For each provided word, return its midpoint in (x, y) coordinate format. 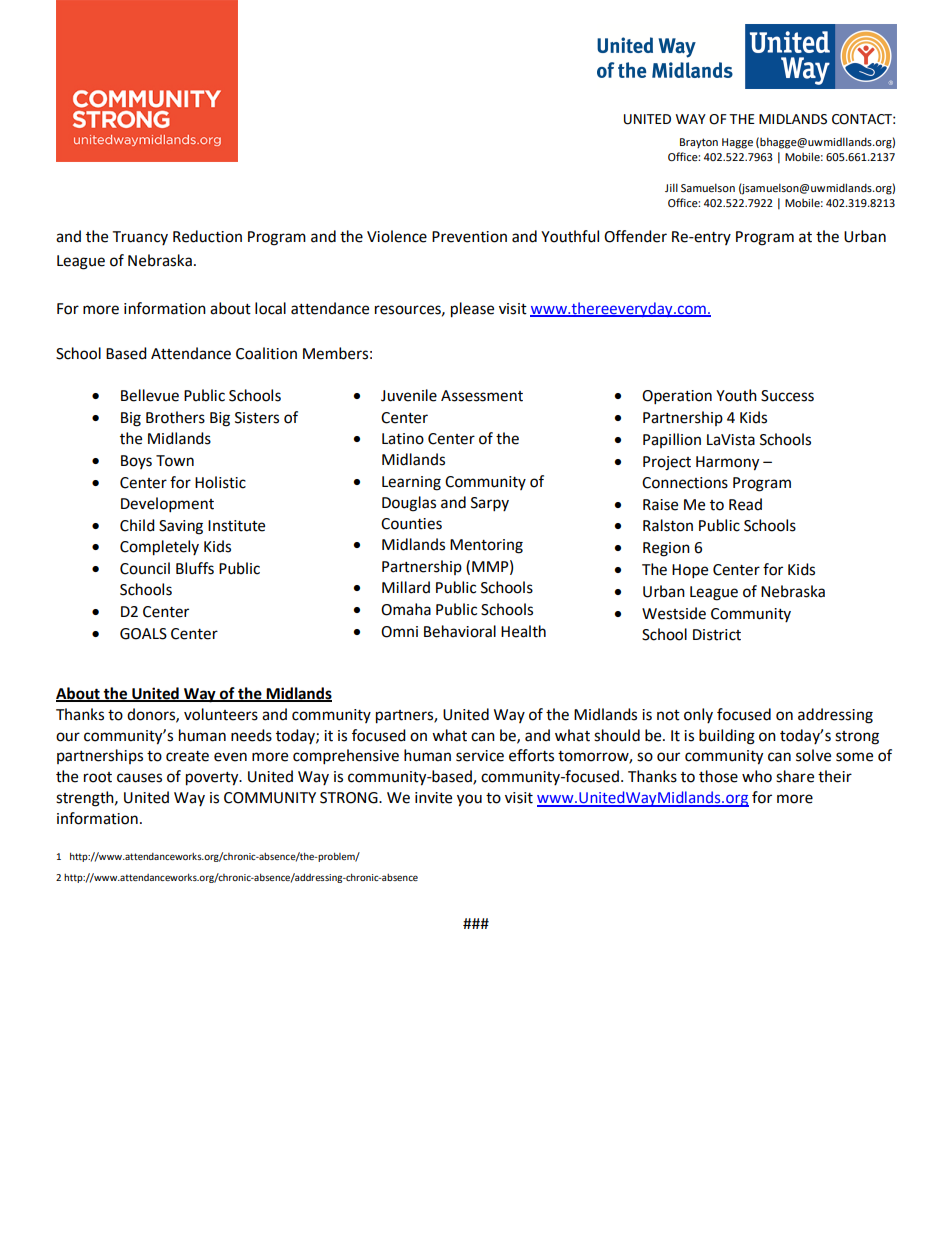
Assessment (482, 396)
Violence (397, 236)
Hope (690, 571)
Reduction (207, 236)
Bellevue (150, 395)
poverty (213, 779)
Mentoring (486, 546)
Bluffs (195, 568)
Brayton (699, 143)
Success (787, 396)
